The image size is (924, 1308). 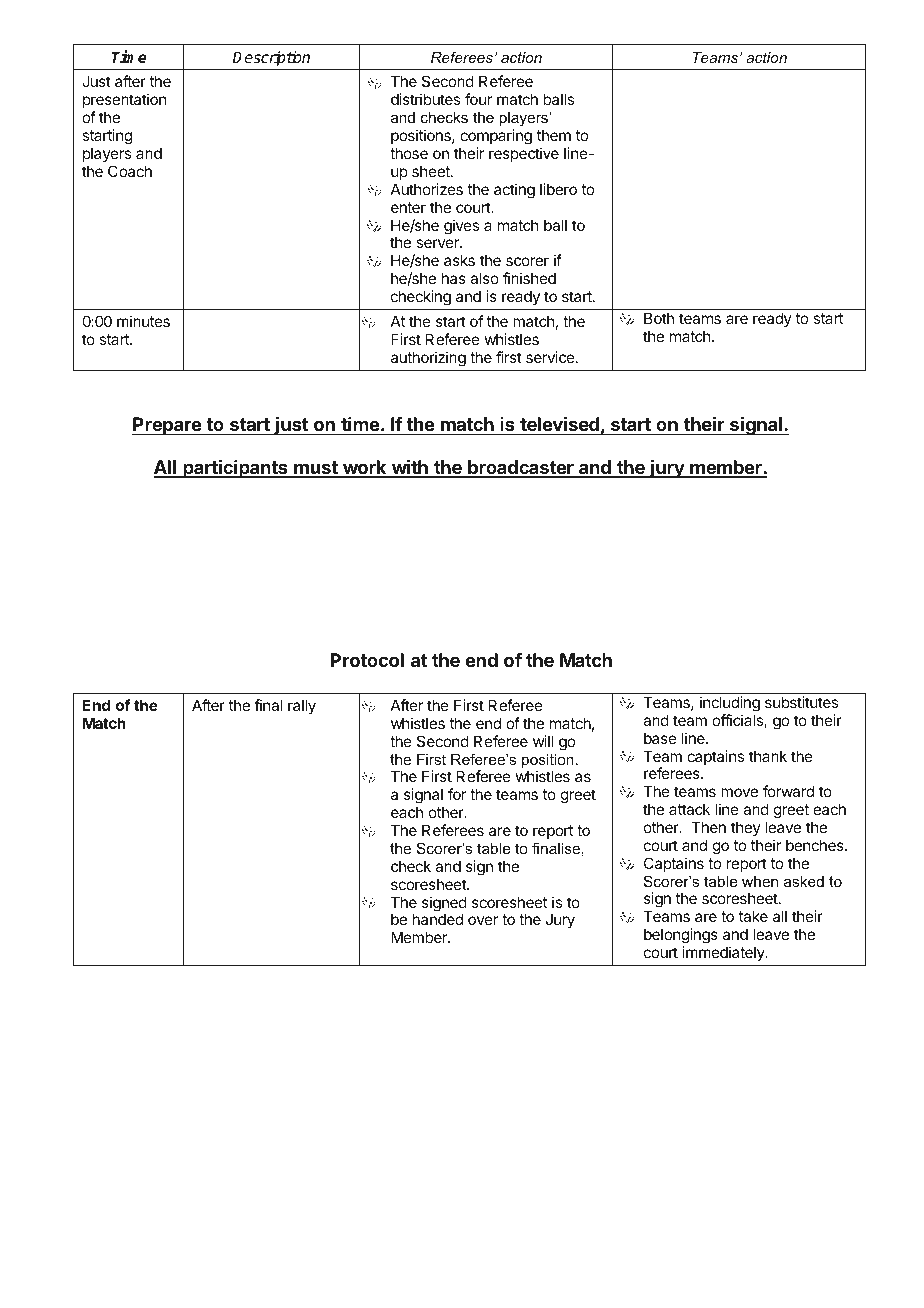 I want to click on service, so click(x=551, y=357).
